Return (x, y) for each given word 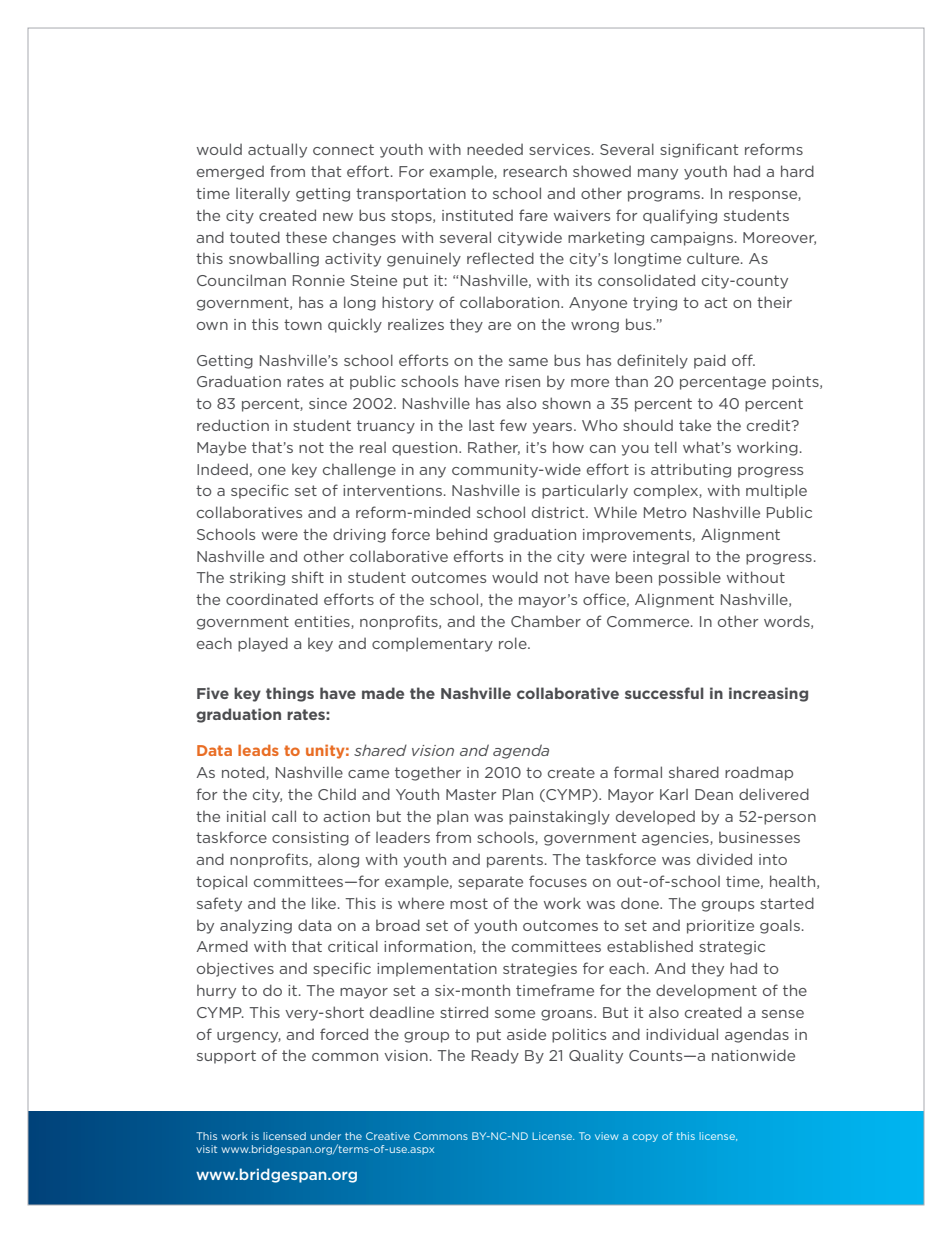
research (535, 171)
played (263, 644)
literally (263, 194)
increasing (768, 694)
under (326, 1136)
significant (699, 150)
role (514, 643)
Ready (495, 1057)
